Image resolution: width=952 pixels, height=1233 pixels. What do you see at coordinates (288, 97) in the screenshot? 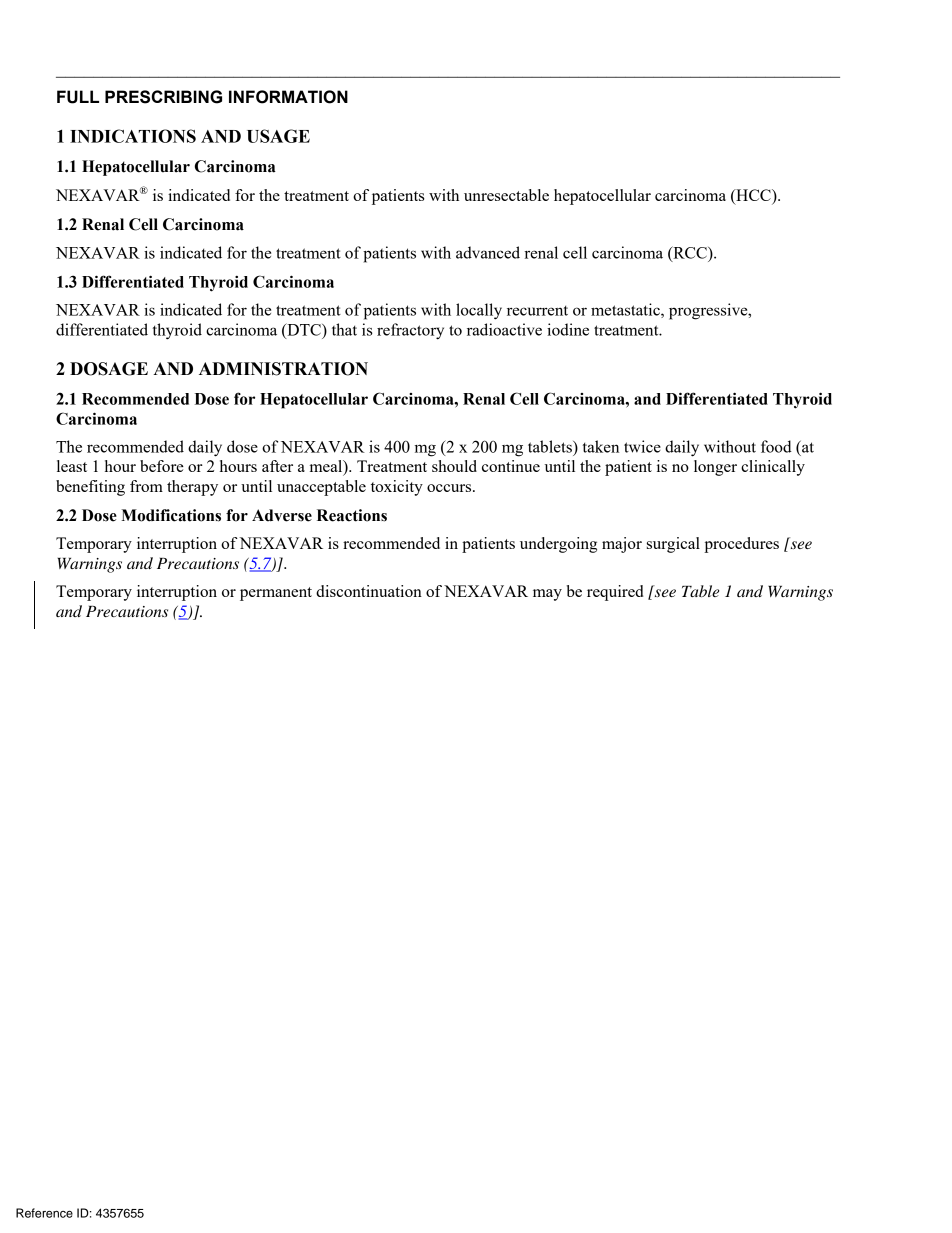
I see `INFORMATION` at bounding box center [288, 97].
